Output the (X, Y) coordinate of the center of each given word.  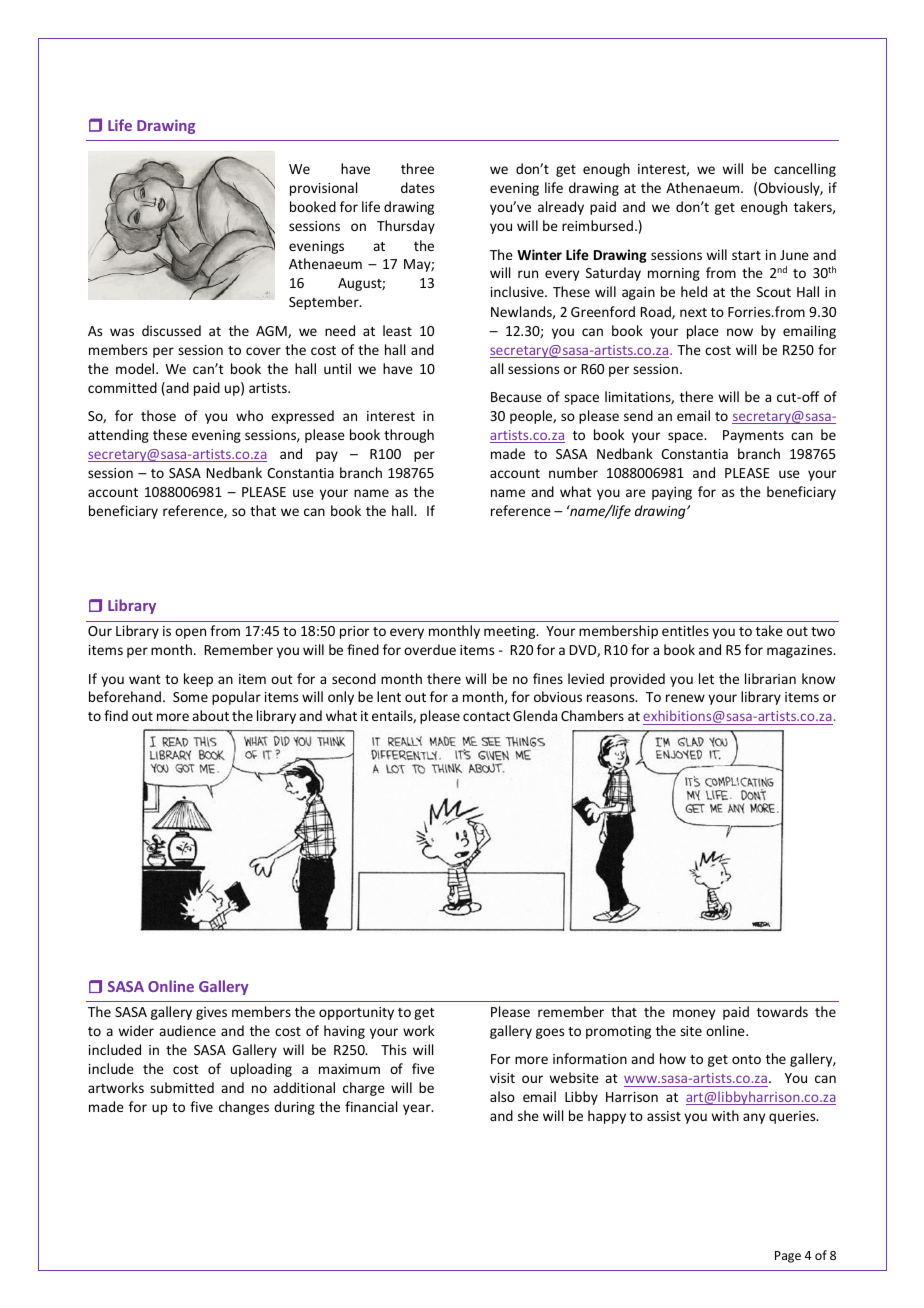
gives (211, 1013)
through (409, 436)
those (158, 415)
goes (550, 1033)
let (706, 678)
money (694, 1014)
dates (417, 187)
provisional (323, 189)
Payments (753, 436)
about (210, 715)
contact (486, 716)
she (528, 1115)
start (746, 255)
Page (788, 1257)
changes (244, 1108)
